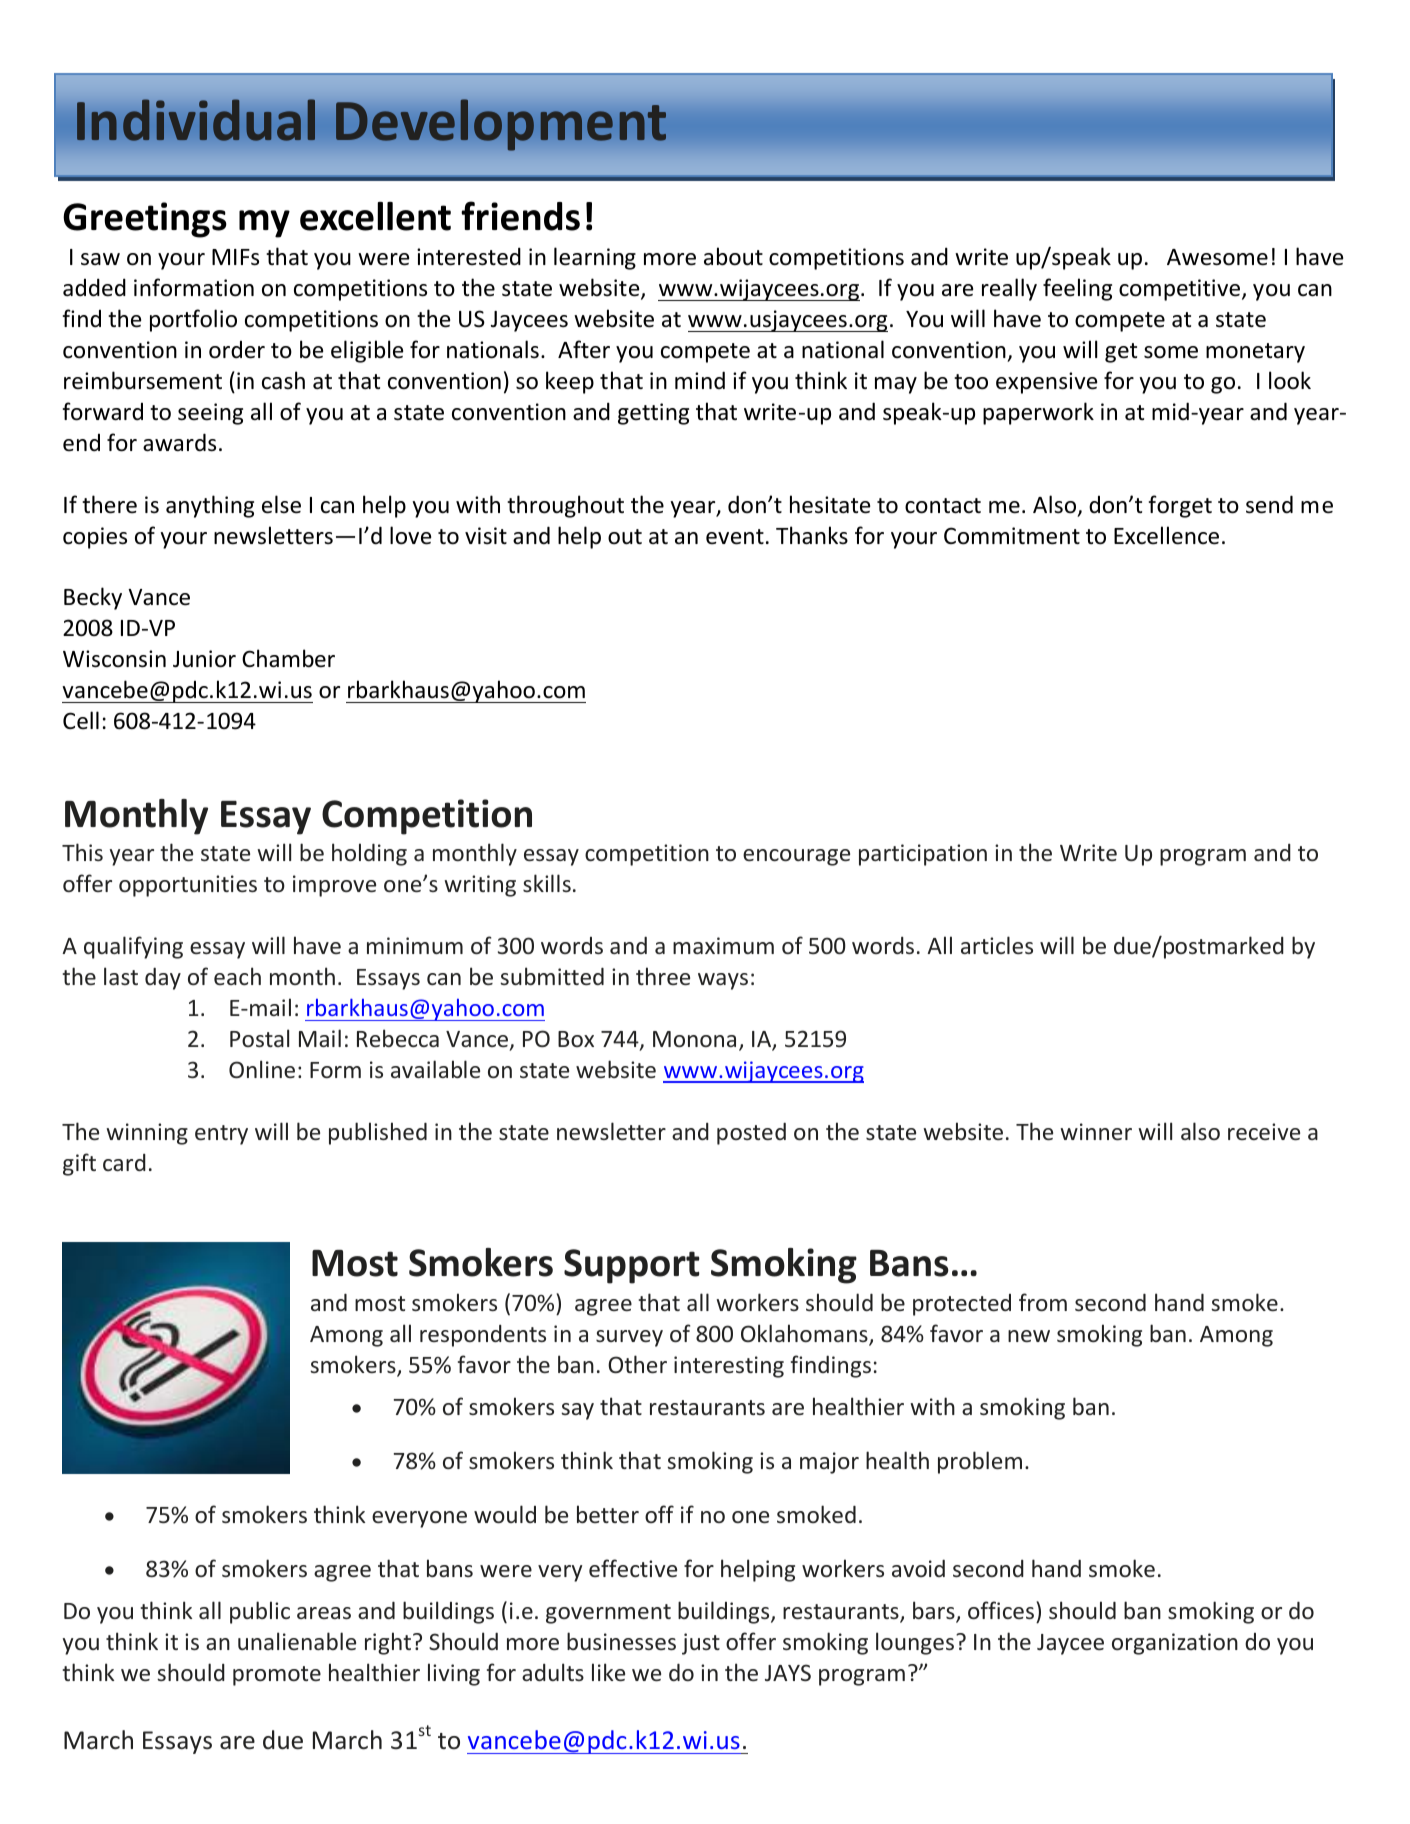 Image resolution: width=1410 pixels, height=1824 pixels. Describe the element at coordinates (1175, 1644) in the screenshot. I see `organization` at that location.
